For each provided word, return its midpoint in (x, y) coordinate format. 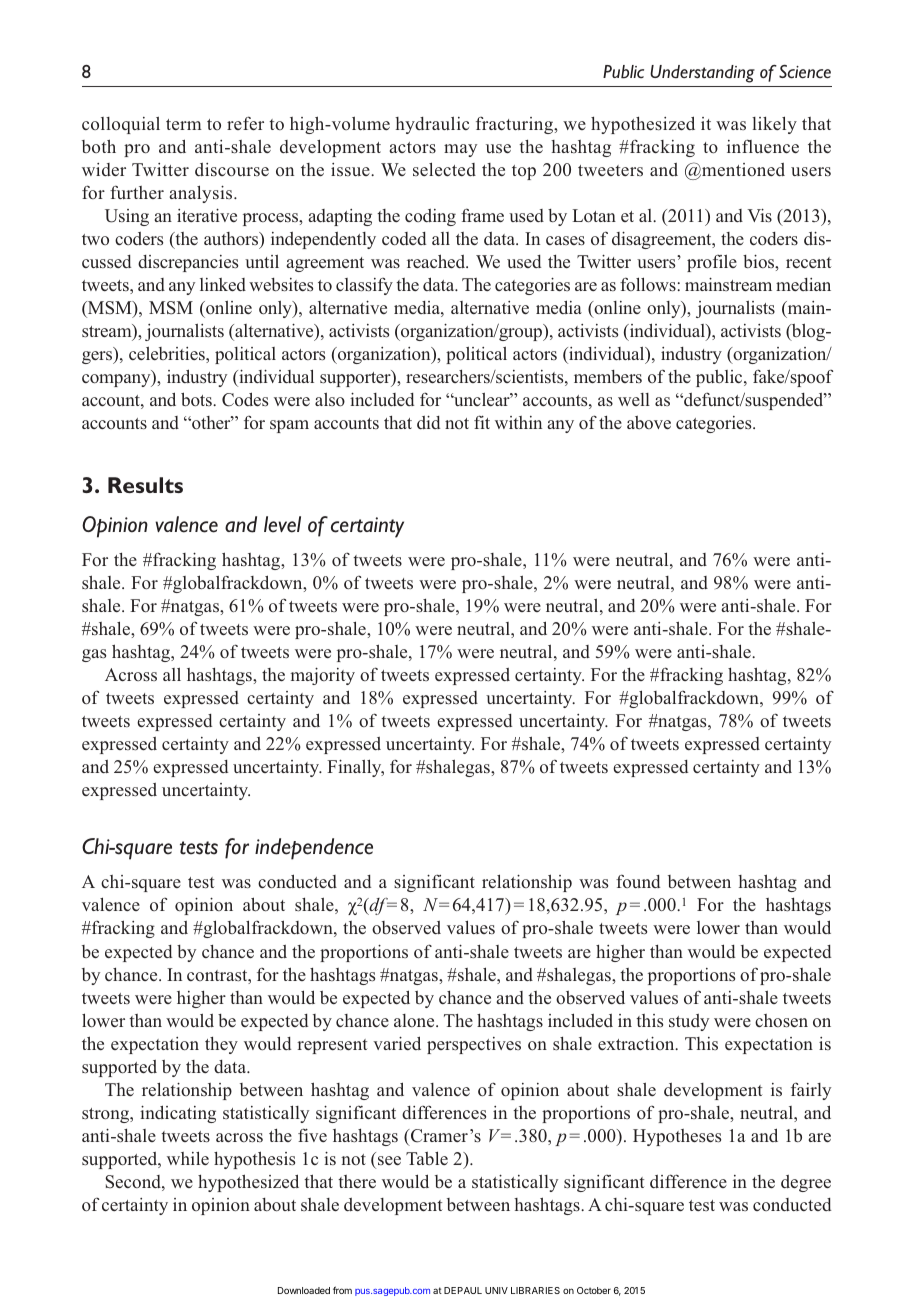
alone (415, 1020)
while (188, 1158)
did (428, 422)
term (184, 124)
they (221, 1045)
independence (314, 849)
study (689, 1022)
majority (322, 676)
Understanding (702, 74)
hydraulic (432, 125)
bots (197, 399)
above (649, 422)
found (638, 881)
